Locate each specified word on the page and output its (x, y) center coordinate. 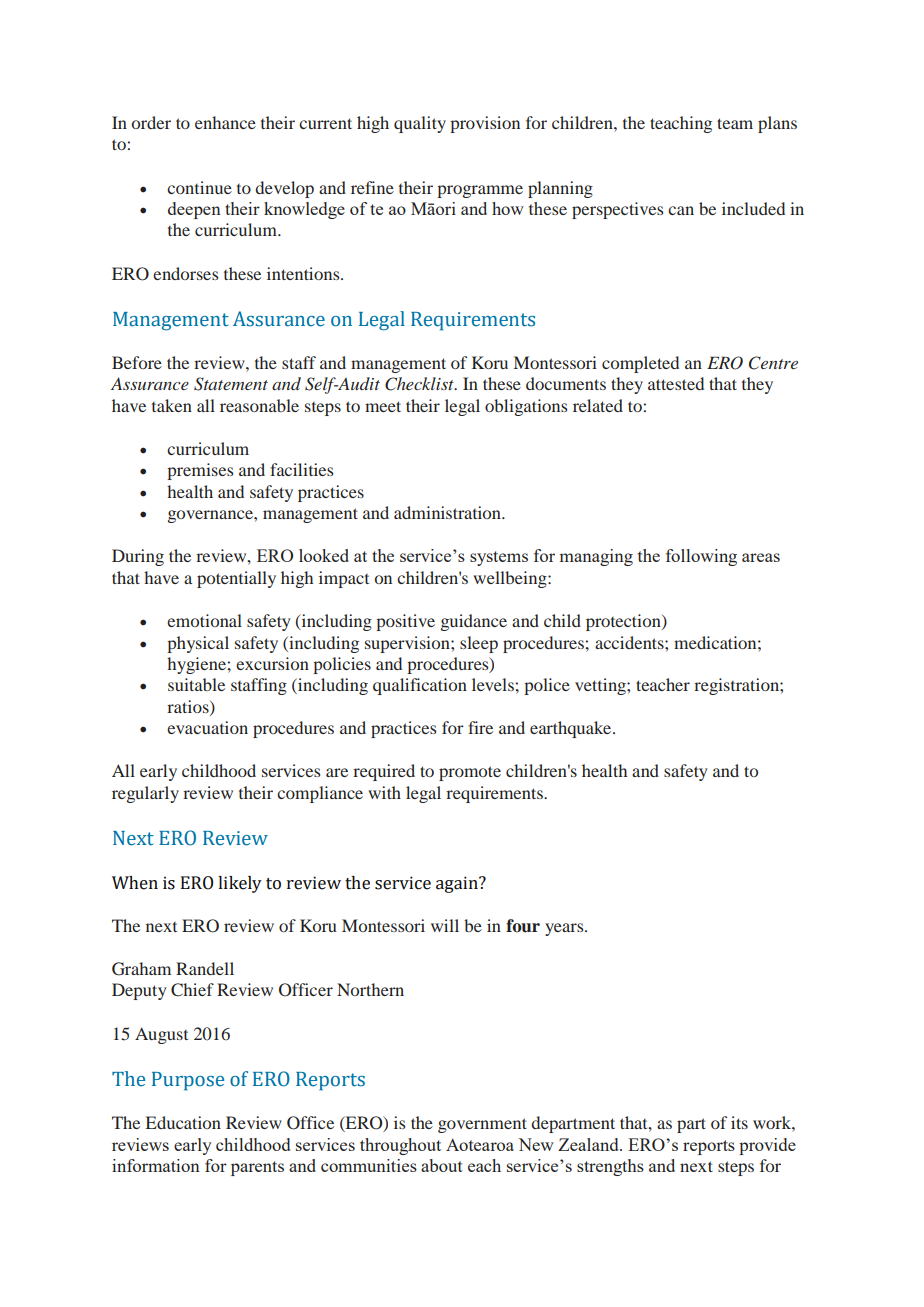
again (458, 884)
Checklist (420, 384)
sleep (479, 644)
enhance (225, 122)
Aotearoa (480, 1144)
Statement (231, 384)
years (565, 929)
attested (676, 383)
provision (485, 124)
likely (240, 884)
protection (624, 622)
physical (198, 644)
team (735, 123)
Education (183, 1122)
